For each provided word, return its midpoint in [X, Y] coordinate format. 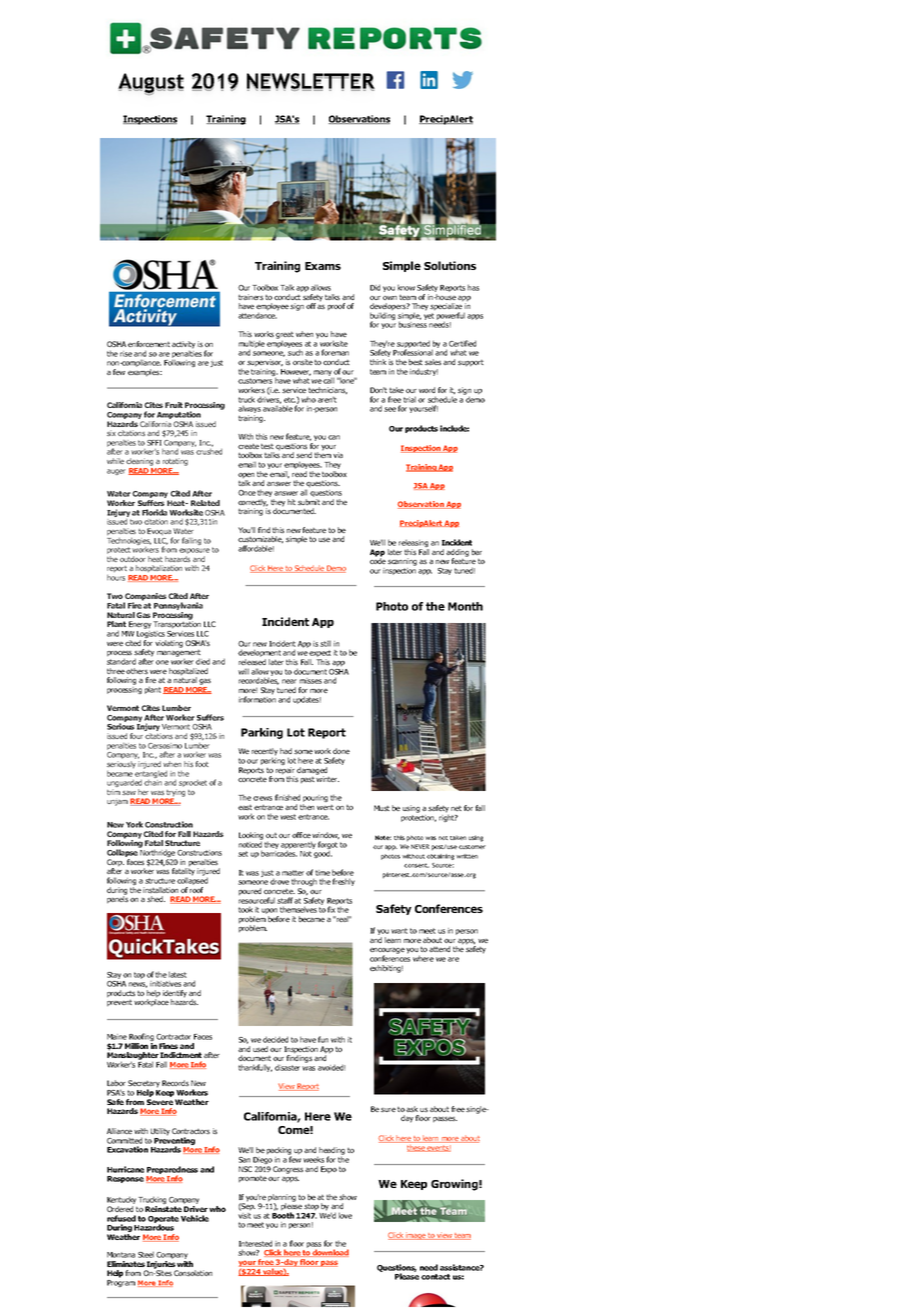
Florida [154, 512]
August [151, 84]
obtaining [440, 857]
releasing [414, 544]
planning [281, 1199]
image [415, 1236]
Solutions [450, 265]
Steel [146, 1254]
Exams [323, 266]
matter [293, 873]
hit [292, 502]
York [134, 824]
